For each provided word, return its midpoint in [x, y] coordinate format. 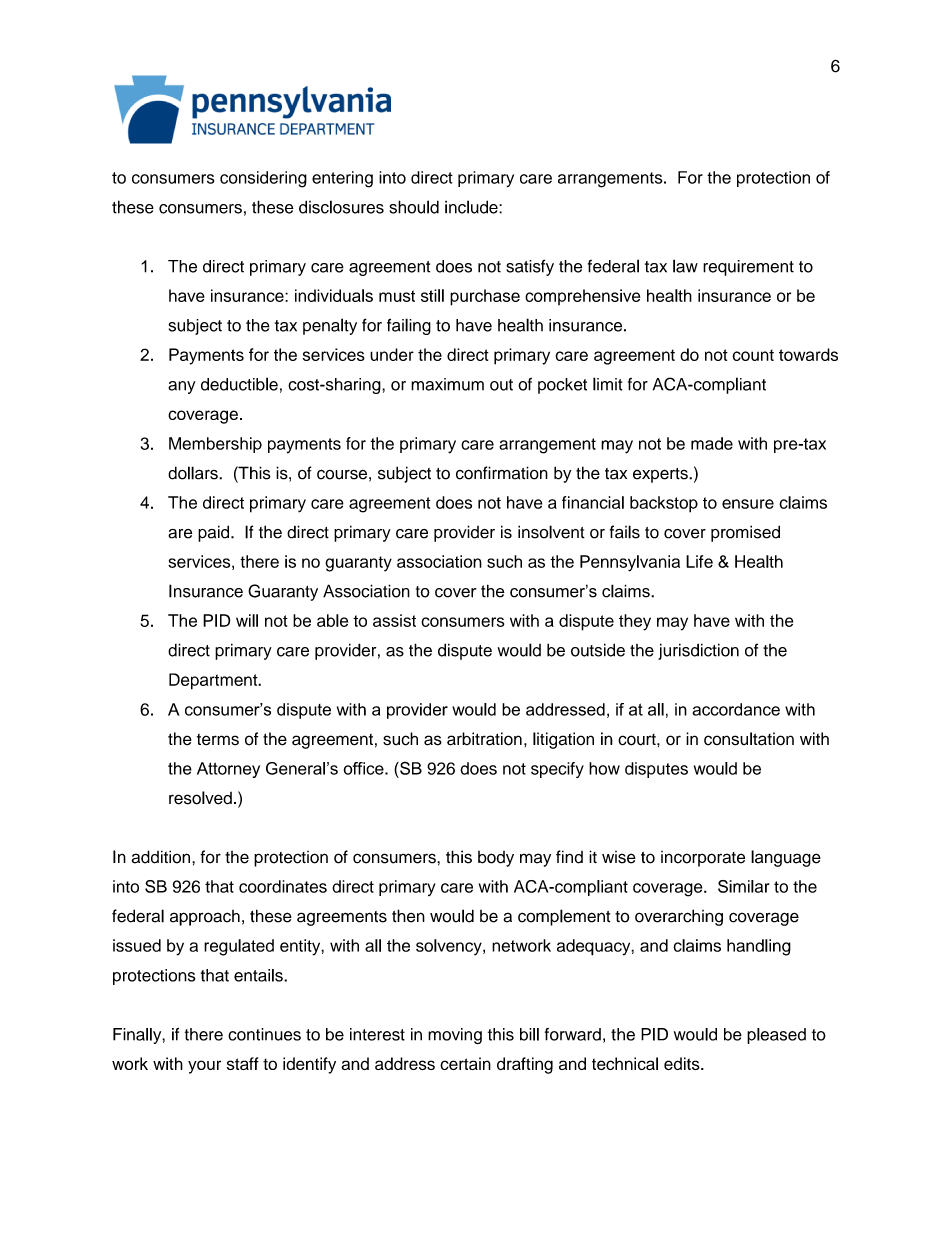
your [204, 1067]
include [472, 207]
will [247, 620]
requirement [748, 268]
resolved [200, 798]
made [712, 443]
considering [263, 179]
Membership [215, 445]
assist [394, 620]
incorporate [703, 859]
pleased [776, 1036]
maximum [447, 384]
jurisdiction [698, 651]
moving [455, 1036]
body [496, 859]
